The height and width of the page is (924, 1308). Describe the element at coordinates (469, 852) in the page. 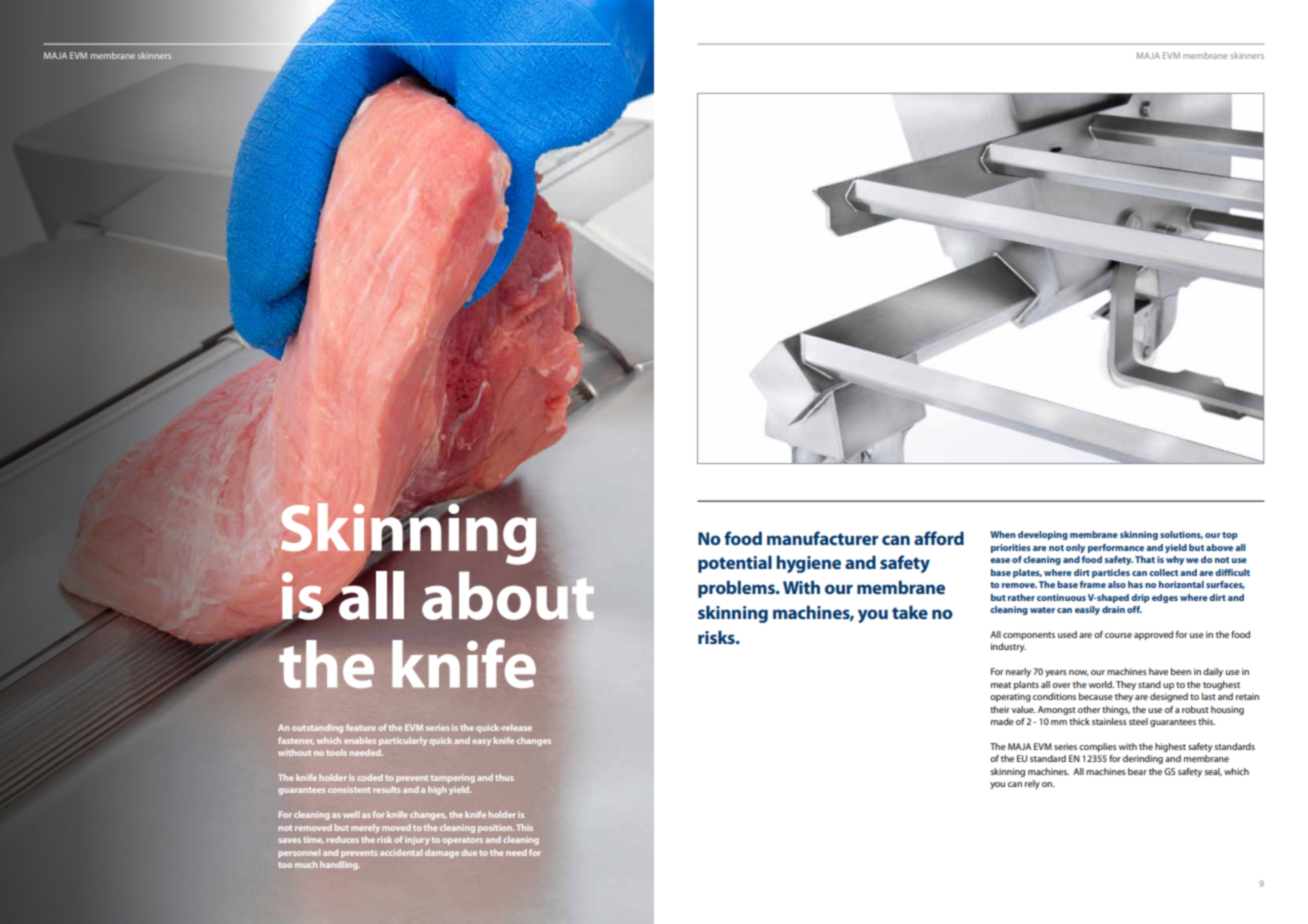

I see `due` at that location.
